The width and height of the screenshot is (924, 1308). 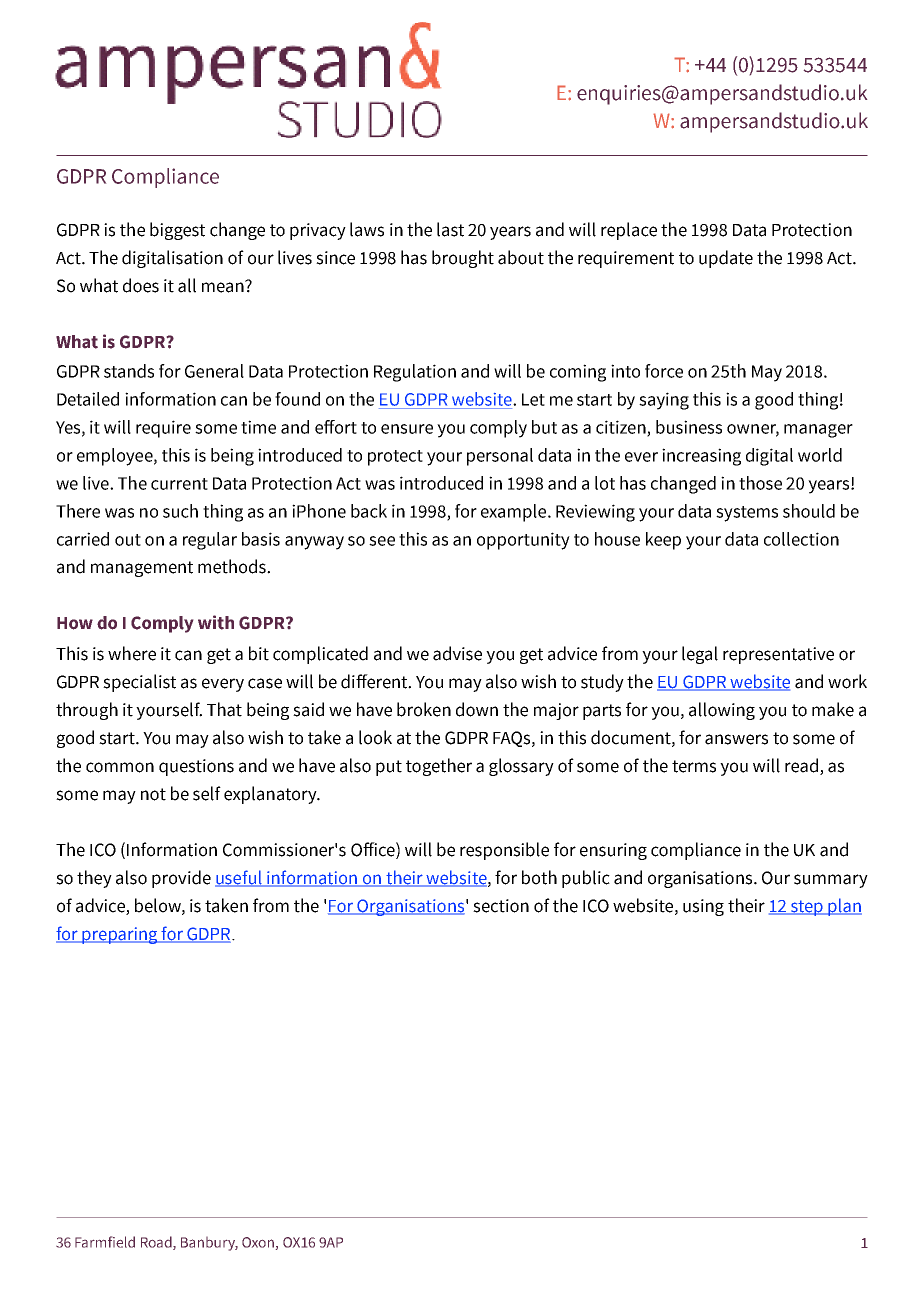 I want to click on summary, so click(x=831, y=881).
